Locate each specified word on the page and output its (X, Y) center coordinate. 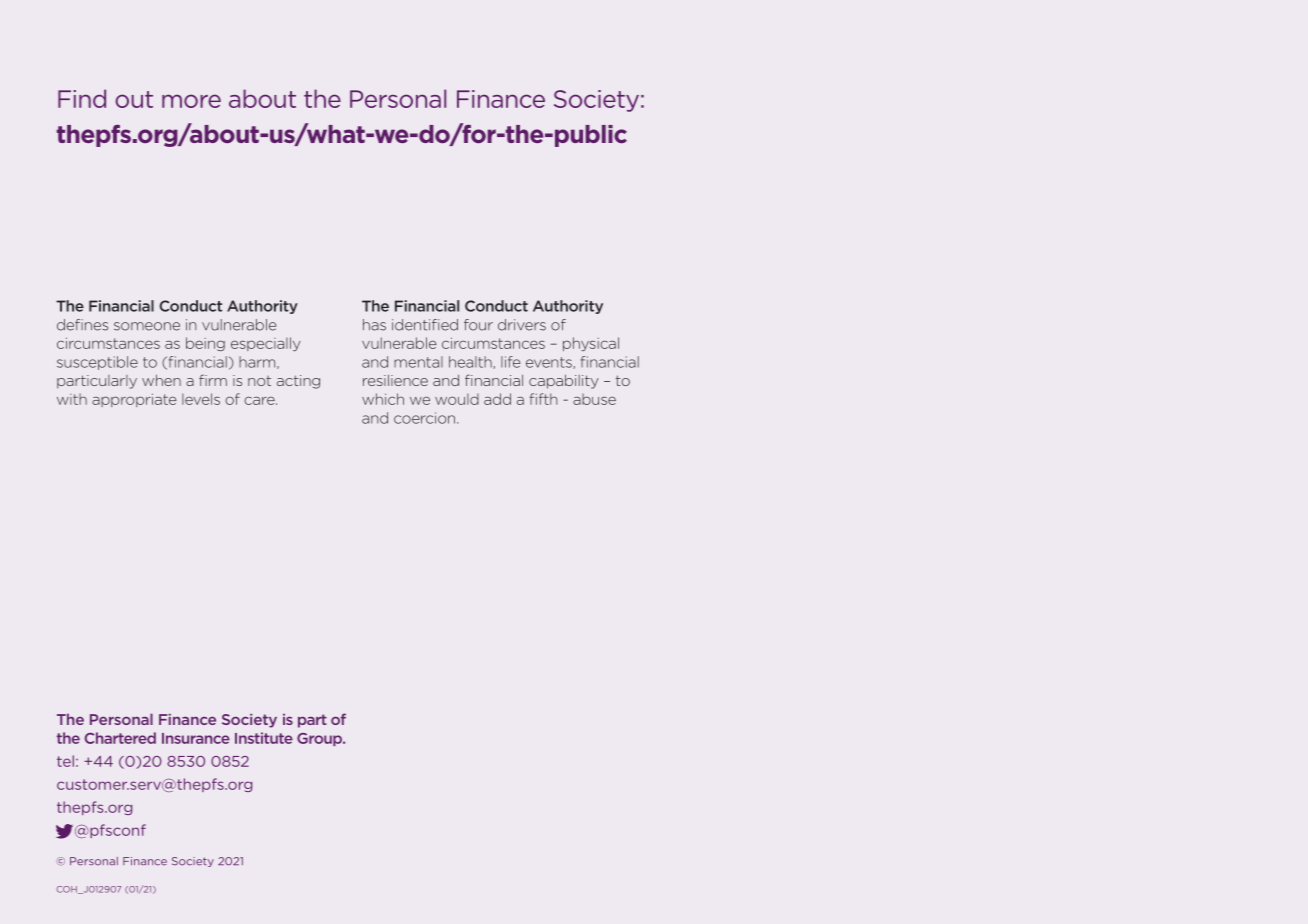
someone (147, 326)
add (497, 399)
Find (82, 98)
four (478, 325)
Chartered (120, 738)
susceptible (97, 363)
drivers (522, 325)
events (550, 363)
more (191, 101)
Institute (264, 738)
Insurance (196, 738)
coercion (426, 418)
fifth (543, 399)
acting (298, 382)
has (374, 325)
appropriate (134, 400)
